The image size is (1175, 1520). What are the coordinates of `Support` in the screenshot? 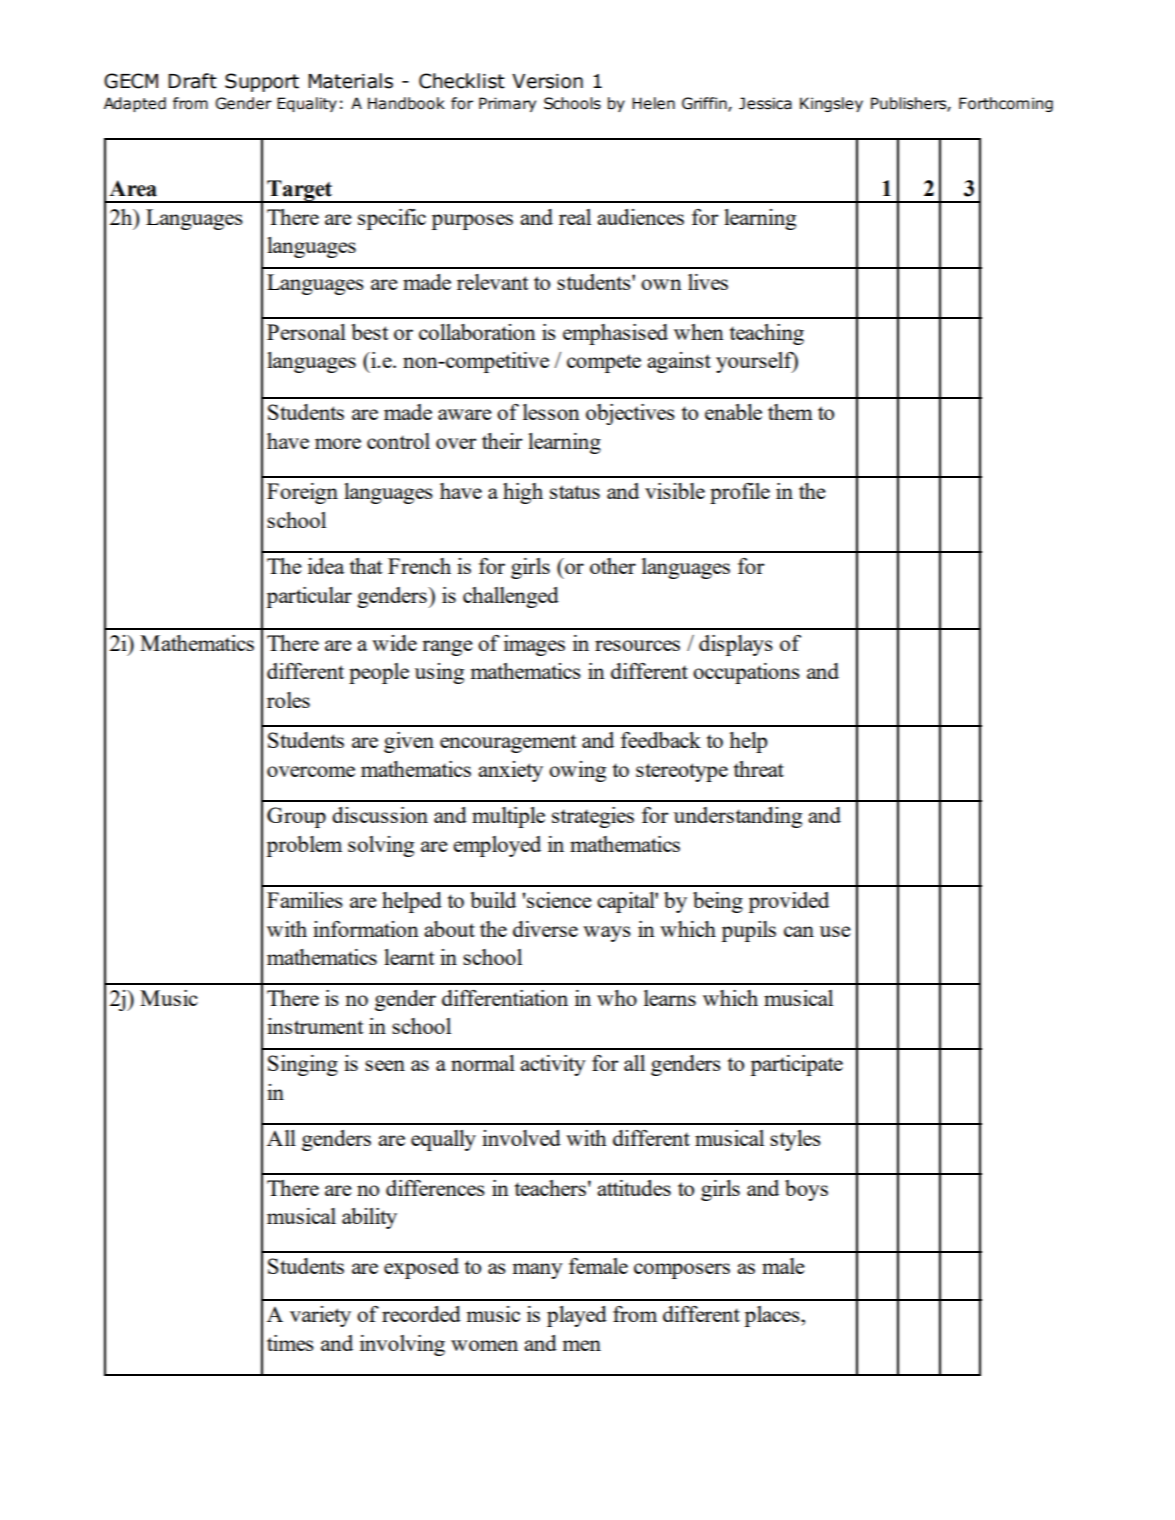 It's located at (262, 82).
